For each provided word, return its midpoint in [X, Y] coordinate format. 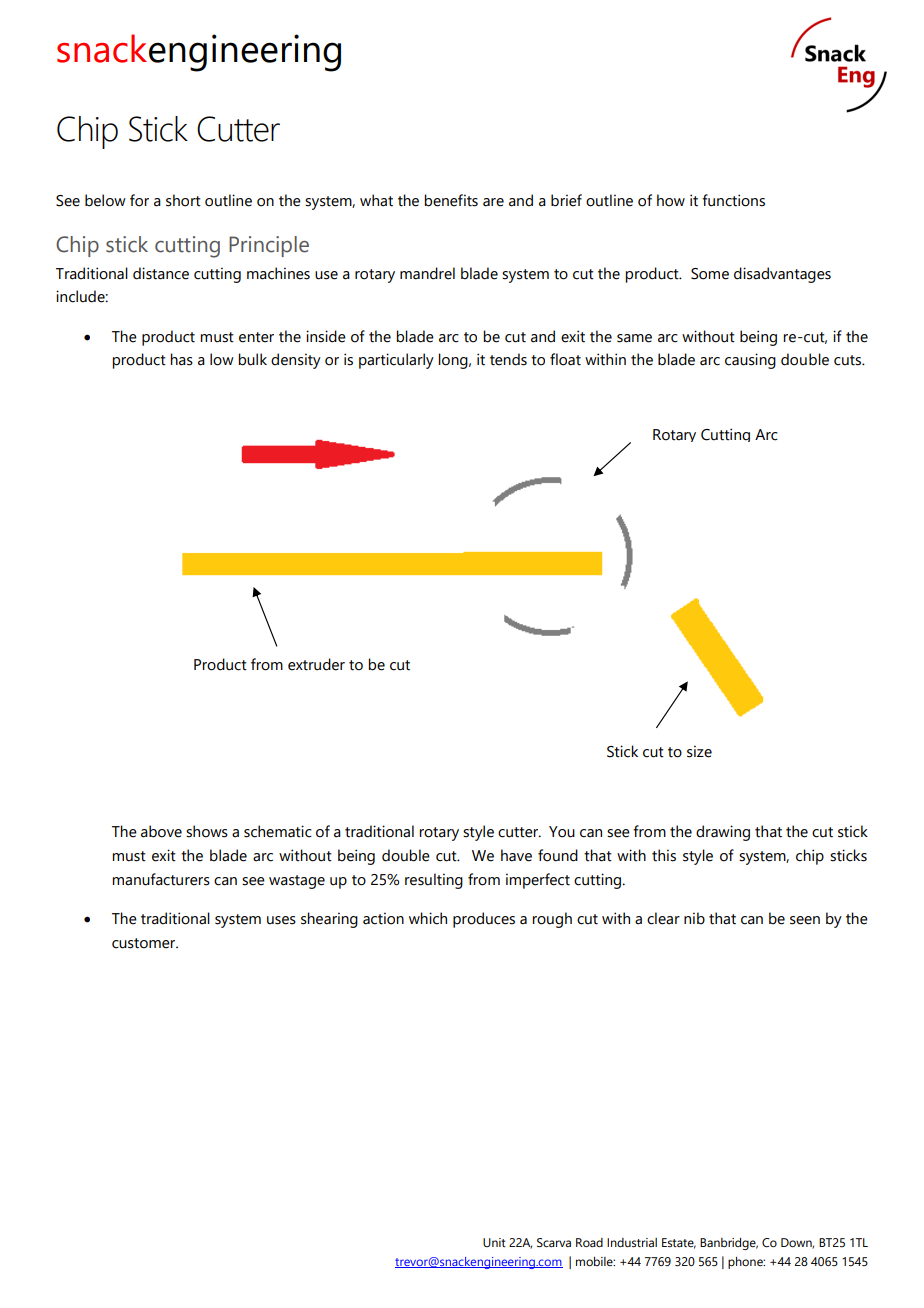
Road [589, 1242]
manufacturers [161, 879]
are [493, 202]
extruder [316, 664]
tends [508, 359]
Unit [494, 1242]
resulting [434, 881]
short [183, 200]
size [699, 751]
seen [805, 920]
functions [733, 200]
